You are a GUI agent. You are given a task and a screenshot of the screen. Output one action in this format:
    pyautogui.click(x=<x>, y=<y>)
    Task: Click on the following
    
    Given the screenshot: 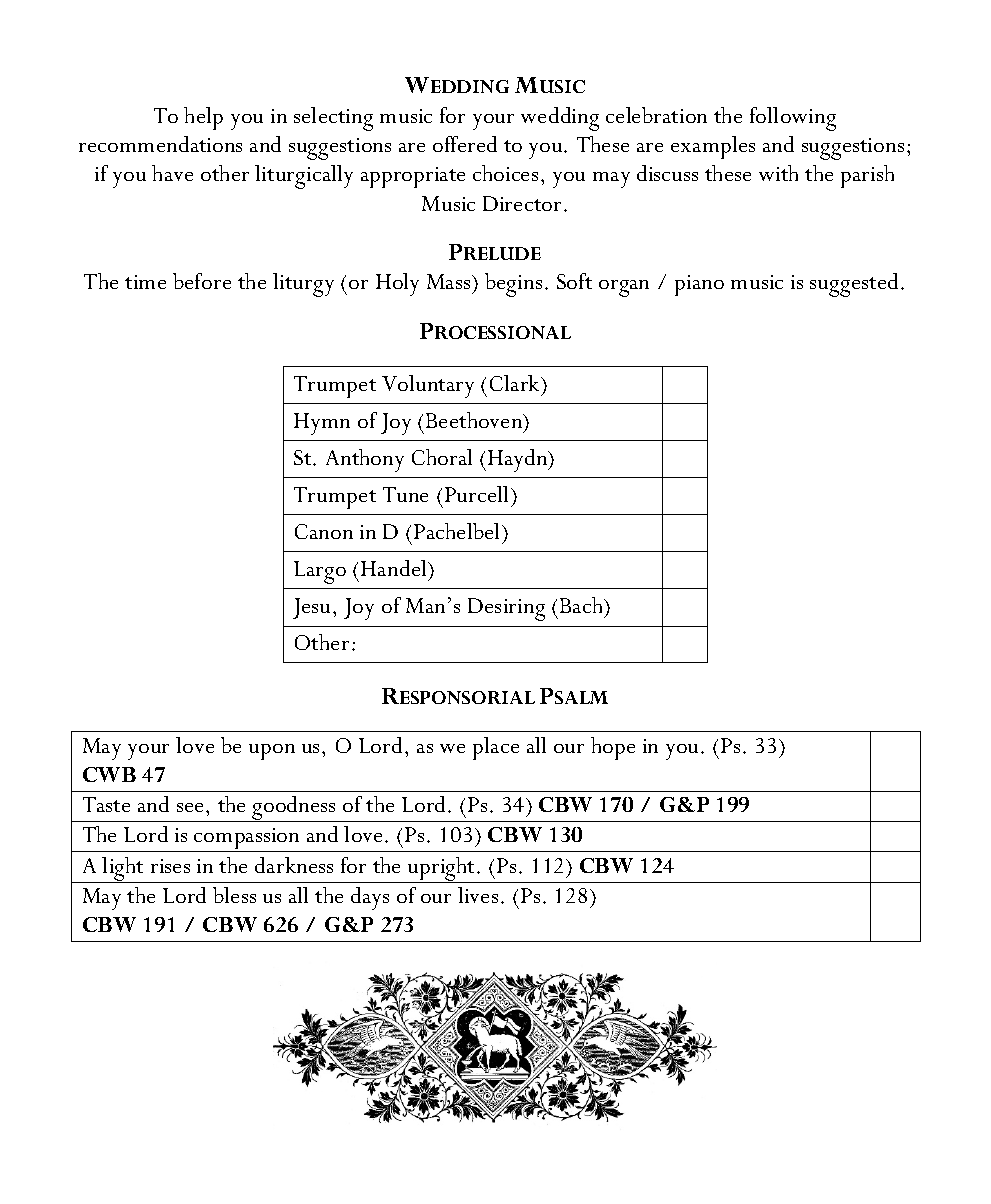 What is the action you would take?
    pyautogui.click(x=793, y=119)
